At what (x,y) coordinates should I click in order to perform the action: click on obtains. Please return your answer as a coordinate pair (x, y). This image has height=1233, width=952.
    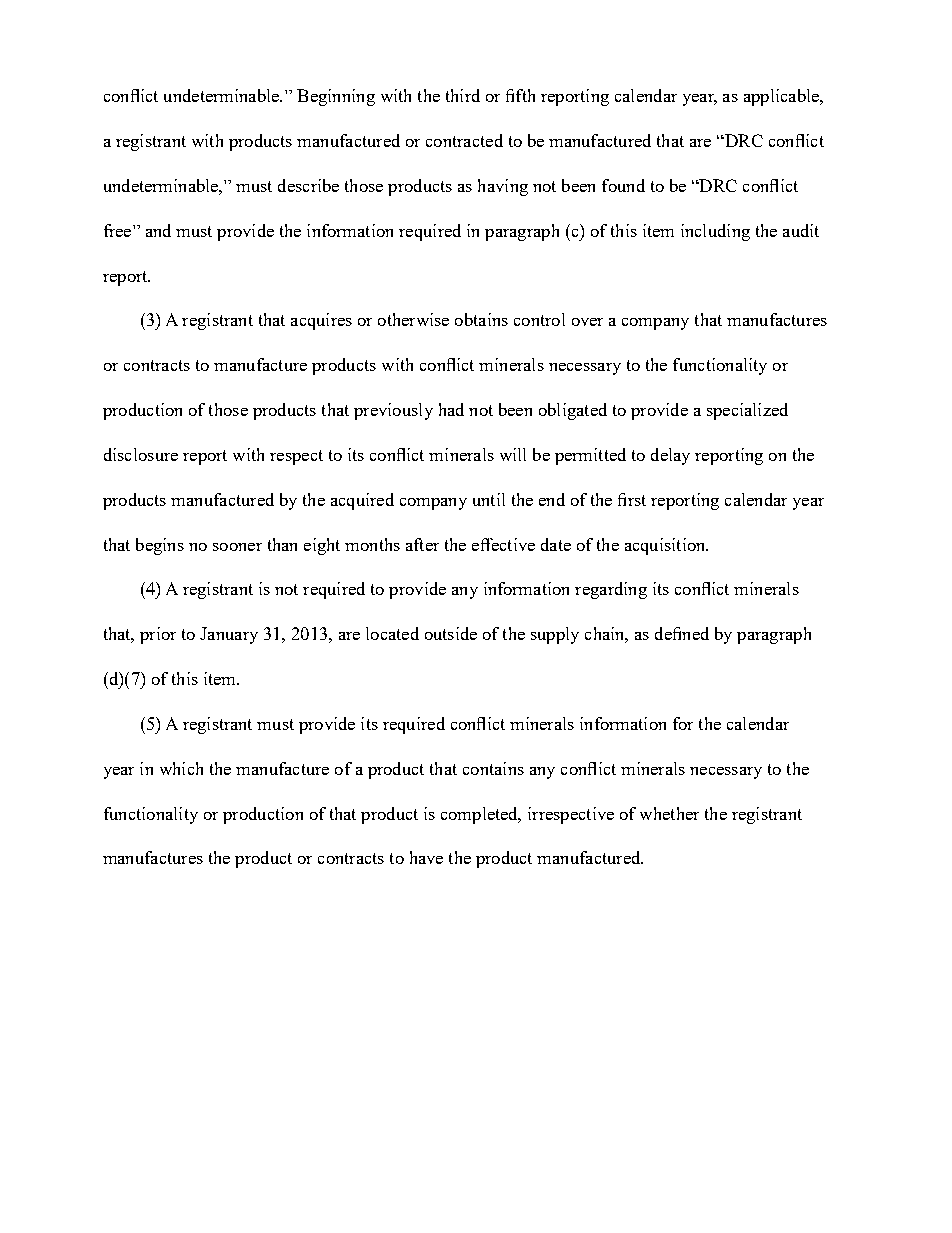
    Looking at the image, I should click on (481, 319).
